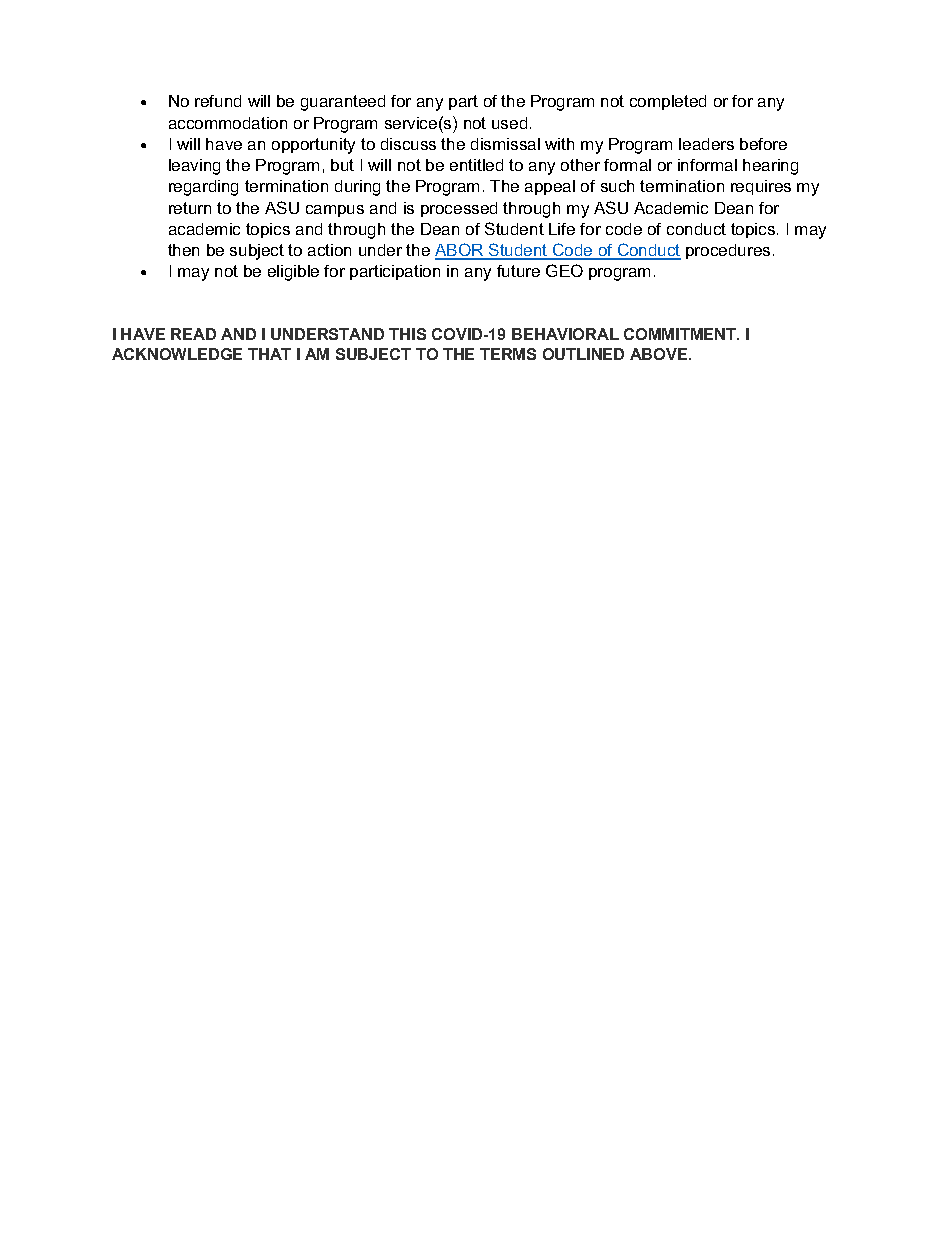 Image resolution: width=952 pixels, height=1233 pixels. What do you see at coordinates (269, 354) in the page?
I see `THAT` at bounding box center [269, 354].
